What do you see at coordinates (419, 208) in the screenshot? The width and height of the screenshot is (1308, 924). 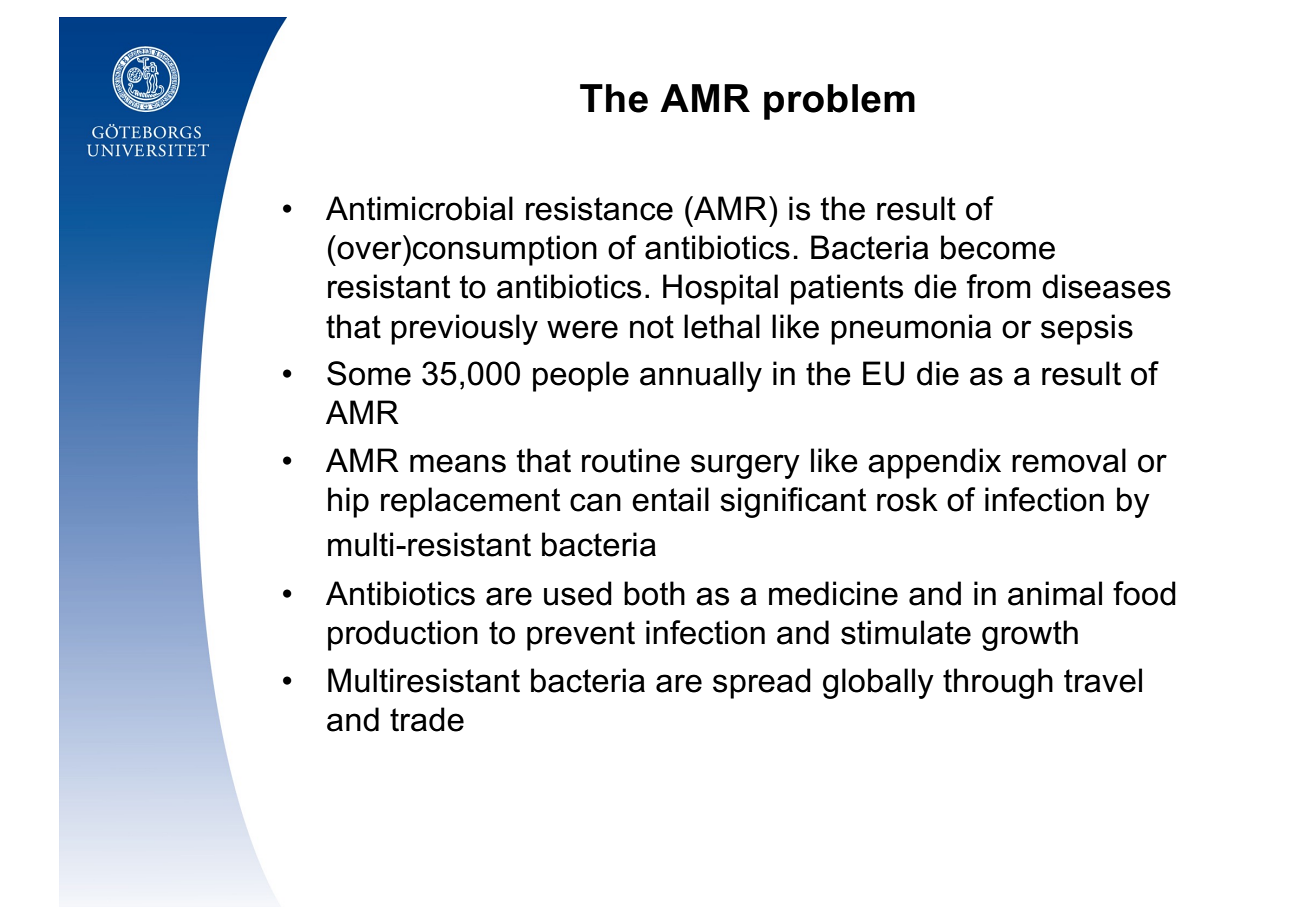 I see `Antimicrobial` at bounding box center [419, 208].
